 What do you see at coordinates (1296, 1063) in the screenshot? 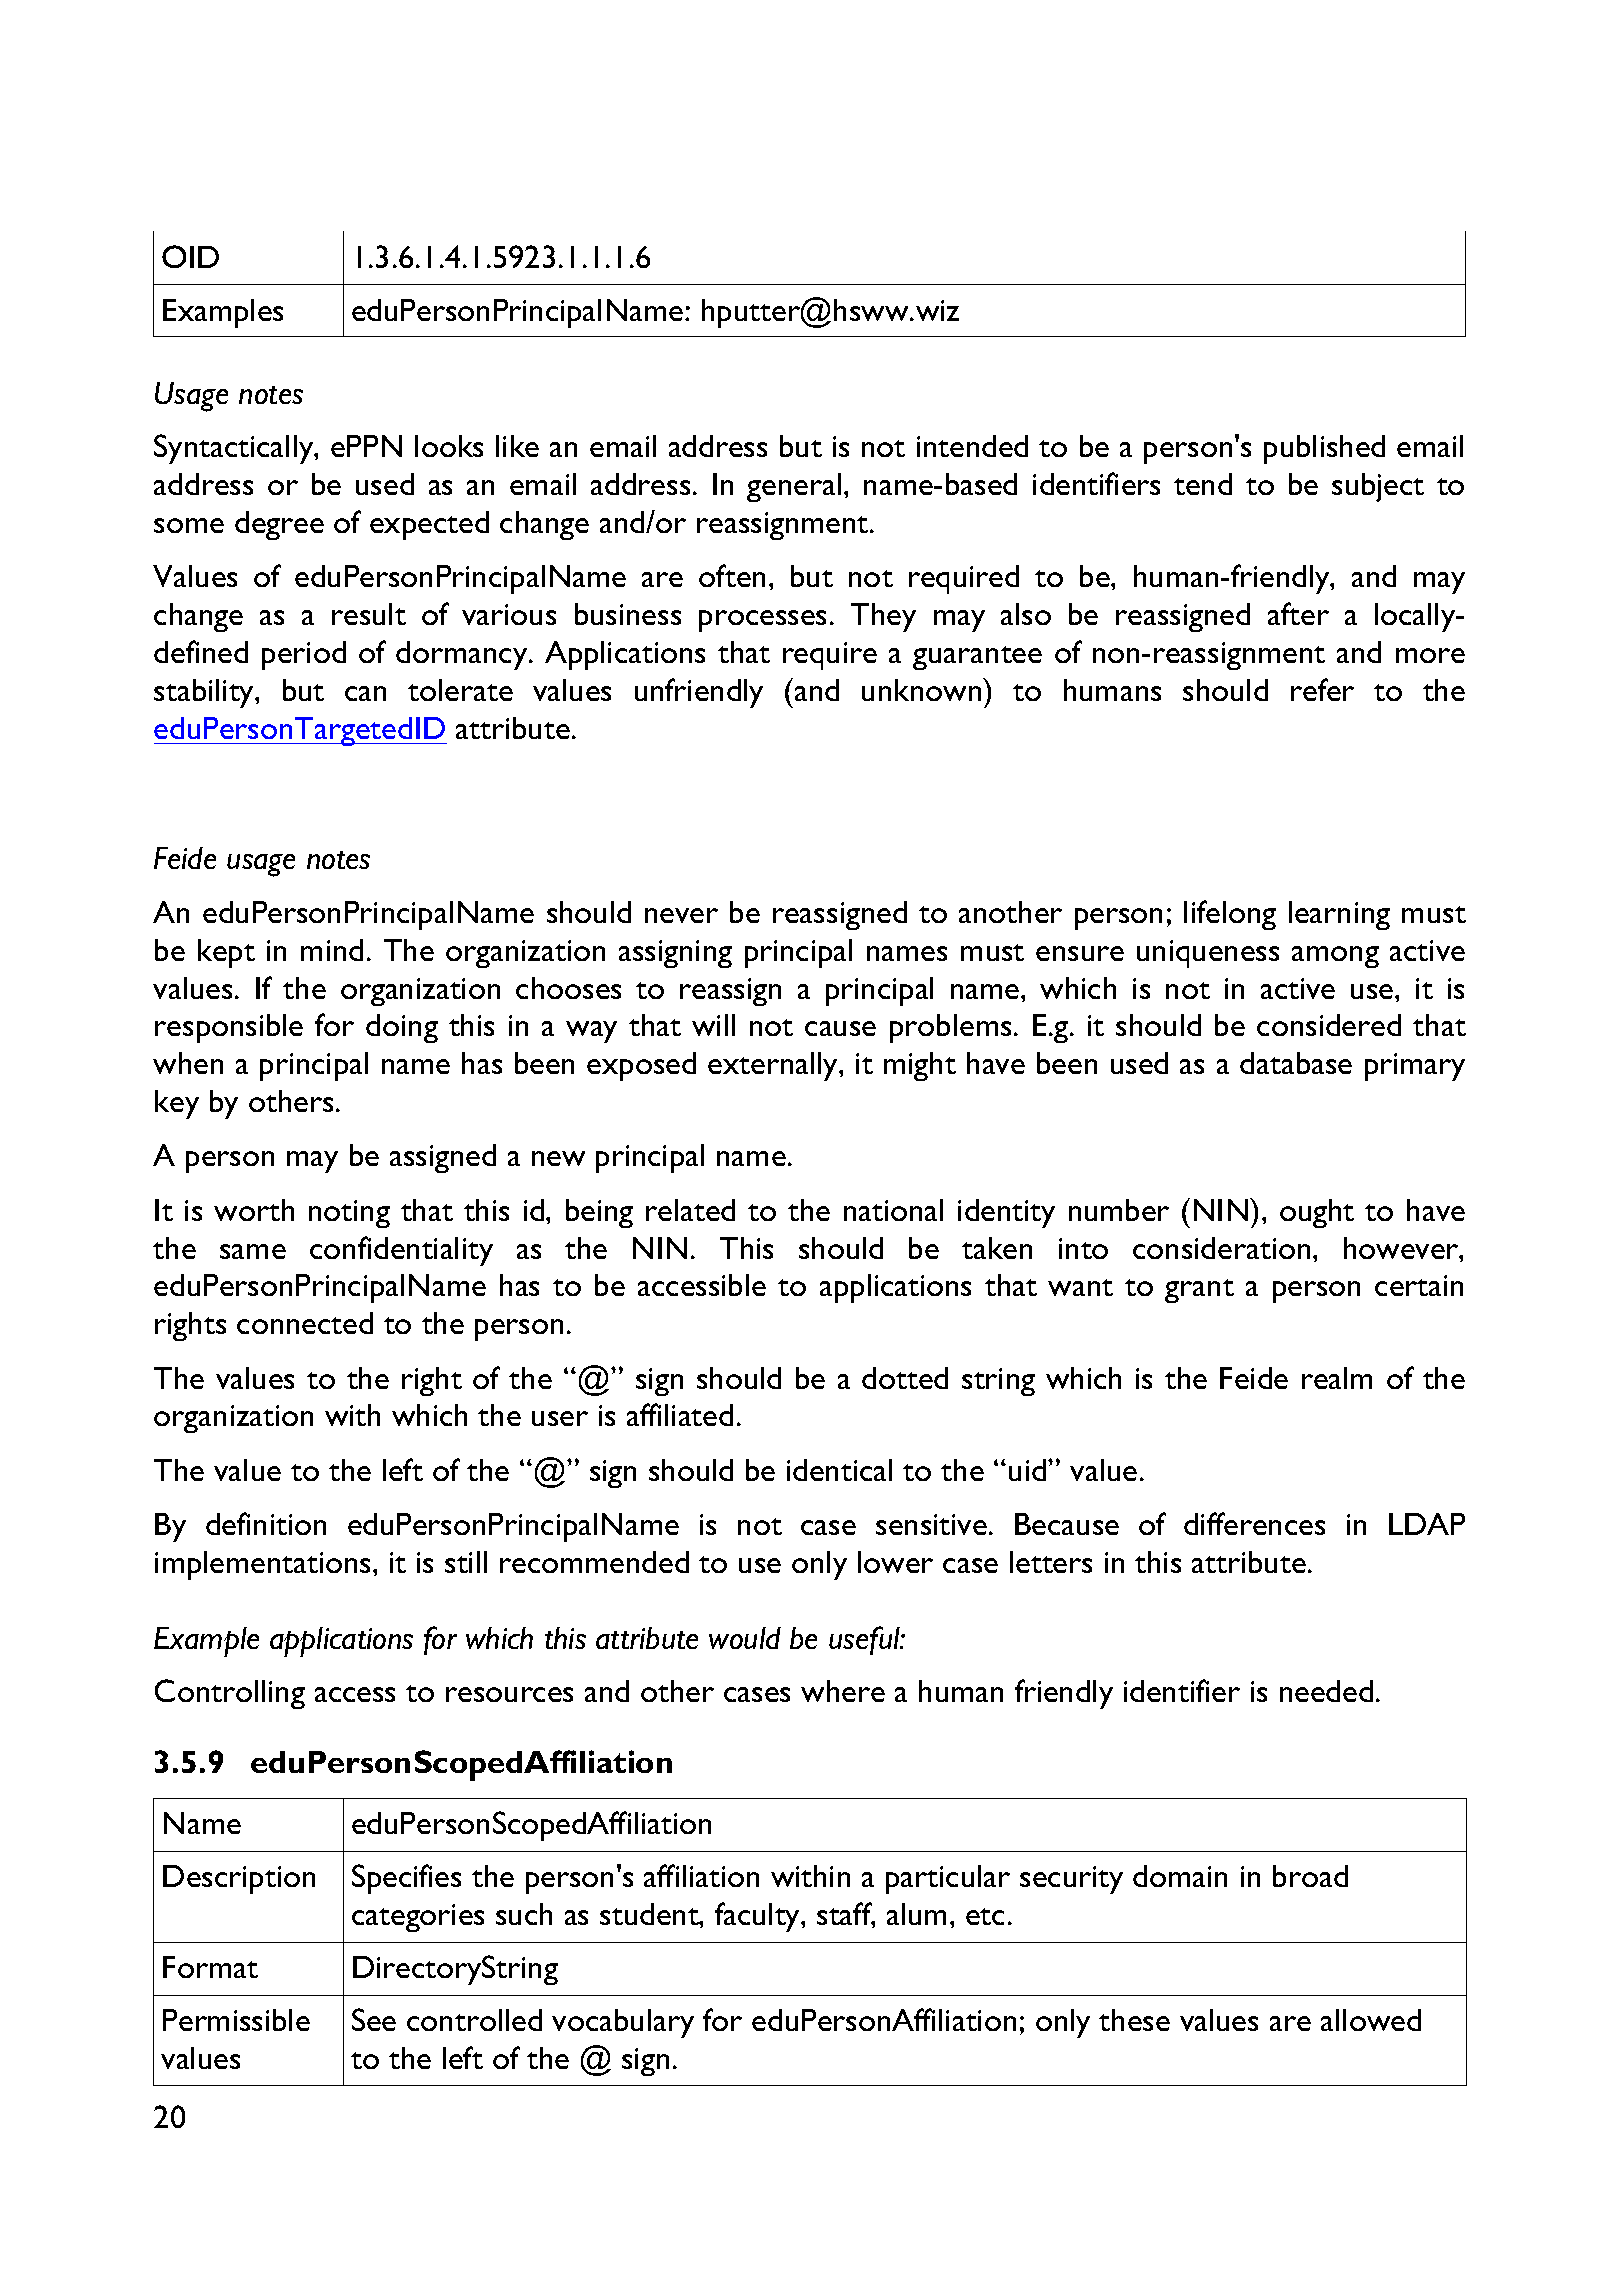
I see `database` at bounding box center [1296, 1063].
